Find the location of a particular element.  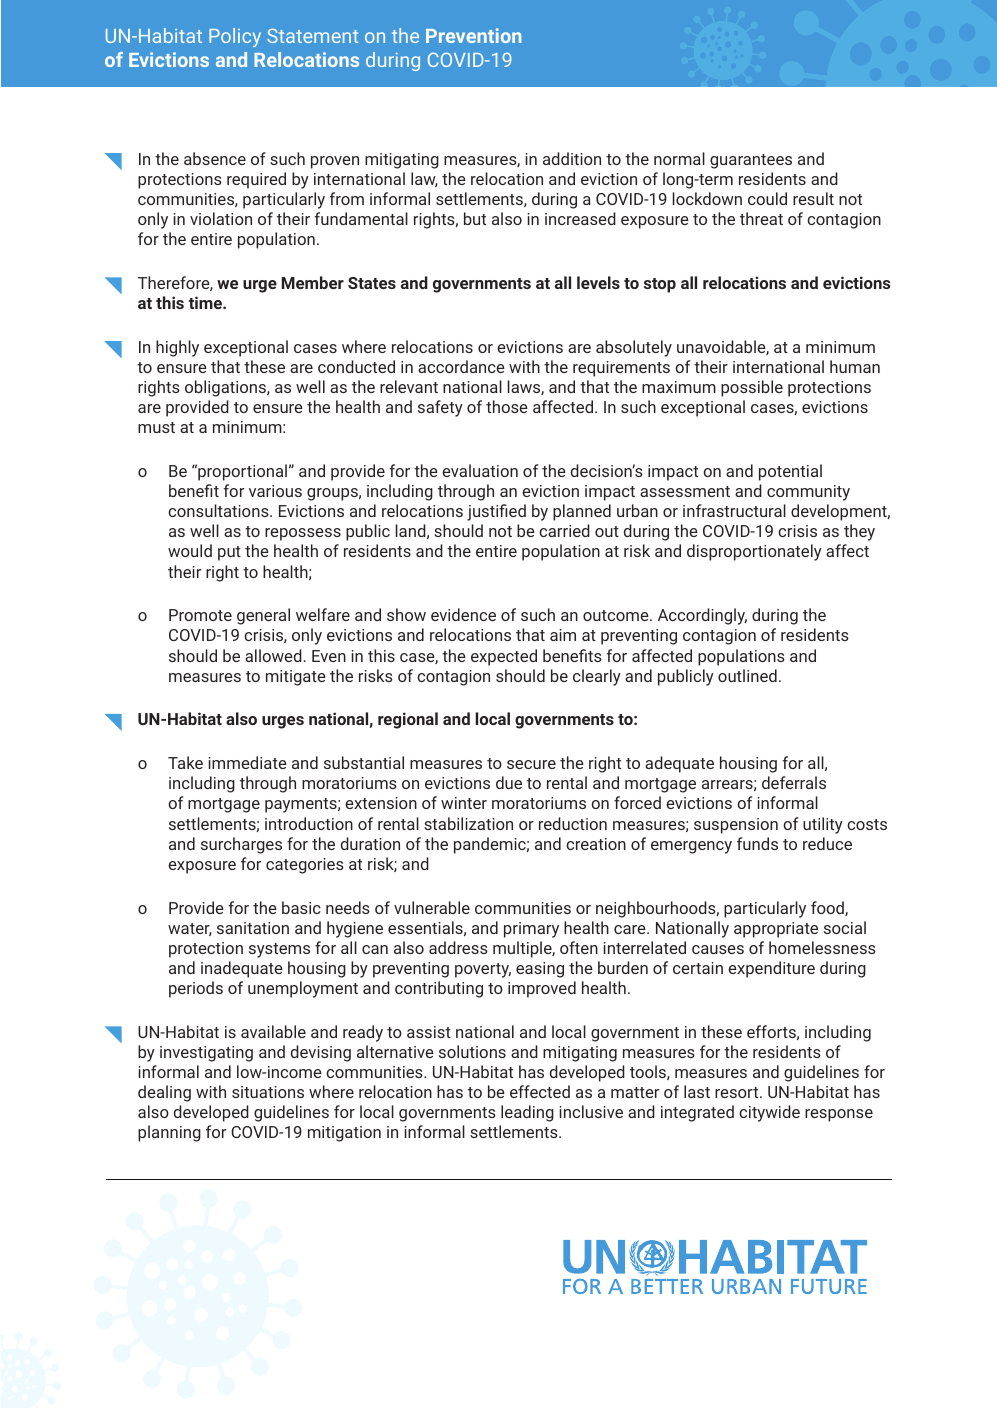

evidence is located at coordinates (463, 614).
